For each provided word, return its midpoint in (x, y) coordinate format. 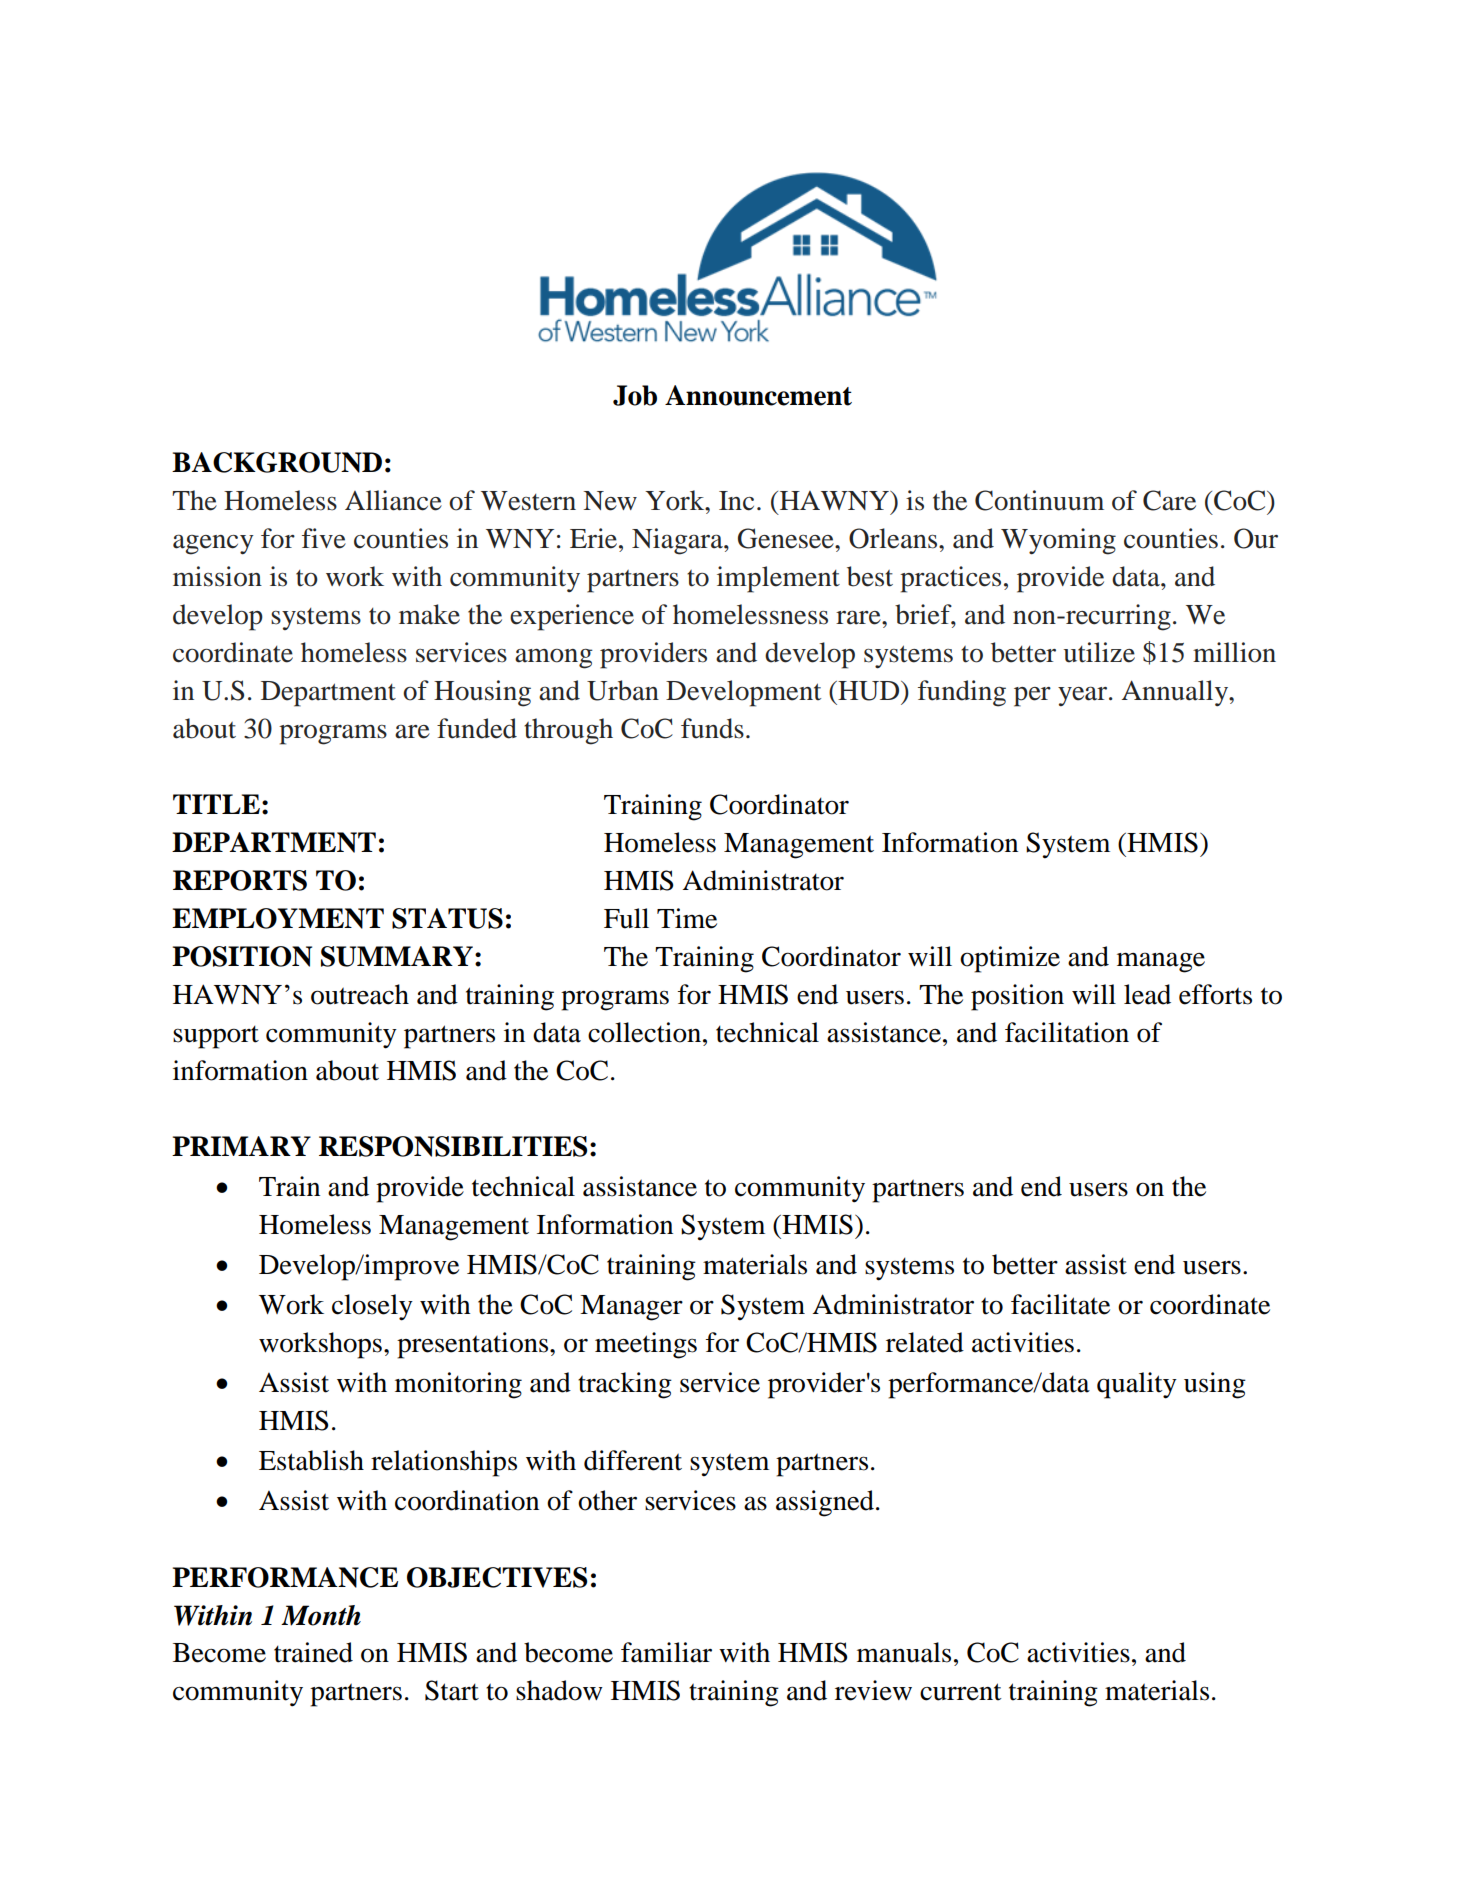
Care (1169, 500)
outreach (360, 994)
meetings (646, 1345)
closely (372, 1307)
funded (477, 728)
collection (646, 1032)
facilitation (1067, 1032)
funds (712, 728)
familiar (666, 1652)
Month (321, 1615)
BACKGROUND (277, 462)
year (1084, 696)
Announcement (758, 395)
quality (1137, 1385)
